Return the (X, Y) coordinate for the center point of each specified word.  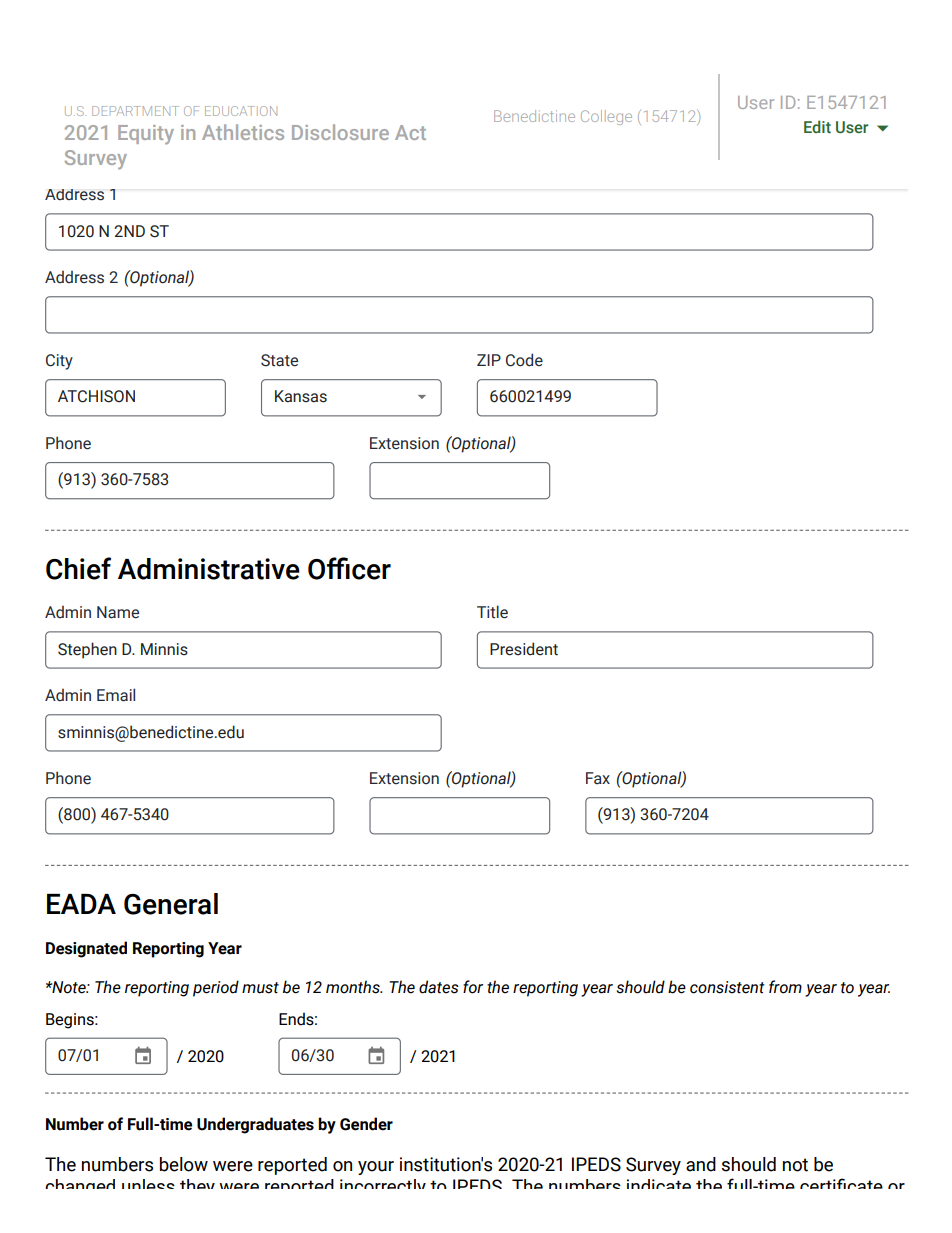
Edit (817, 126)
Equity (146, 135)
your (376, 1168)
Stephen (87, 650)
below (184, 1164)
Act (410, 132)
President (524, 649)
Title (492, 612)
